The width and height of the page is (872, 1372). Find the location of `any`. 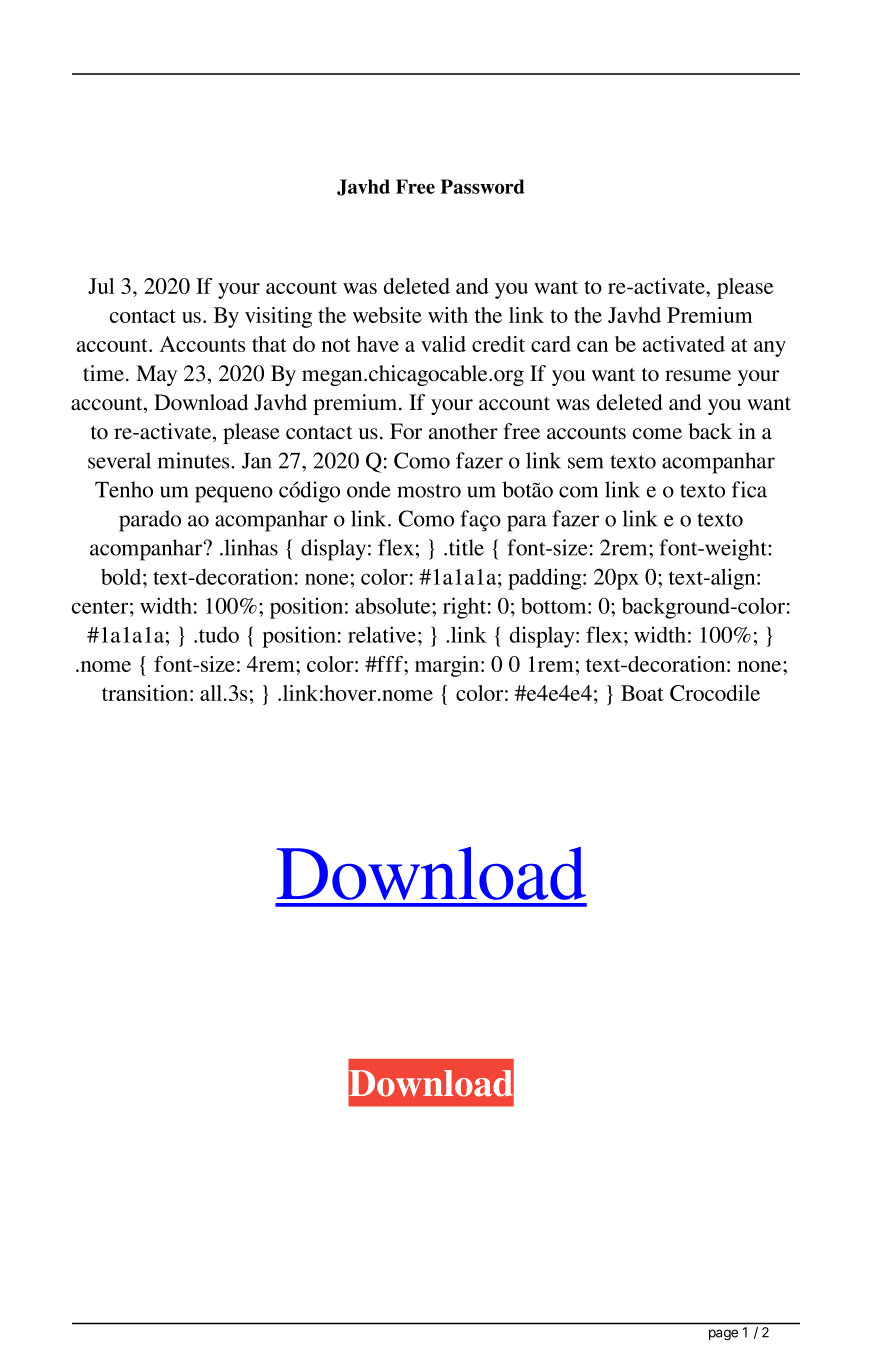

any is located at coordinates (770, 349).
